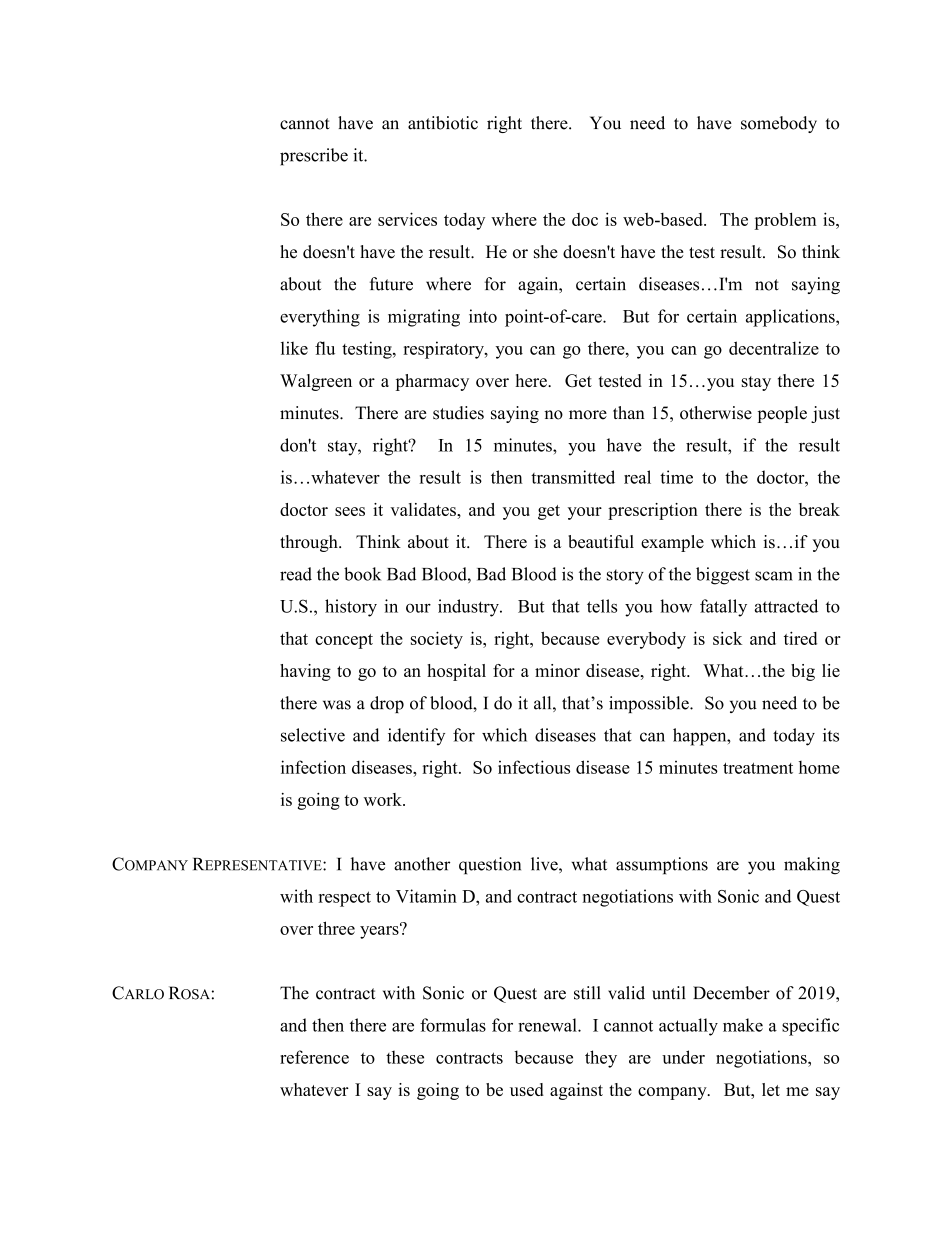 The image size is (952, 1233). I want to click on reference, so click(314, 1057).
